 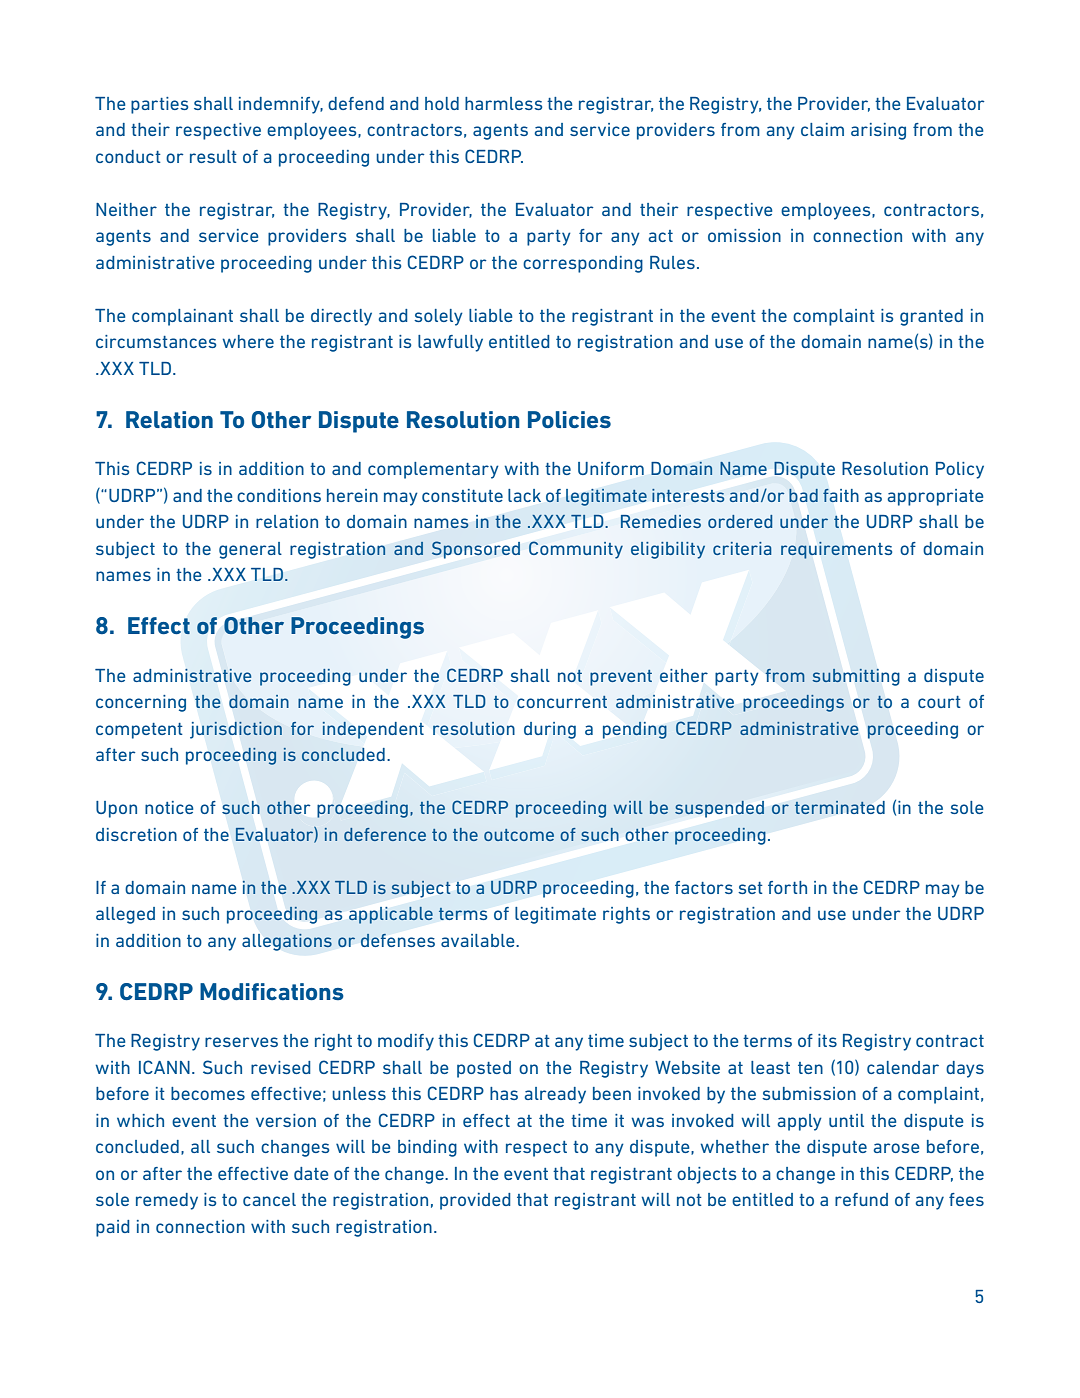 I want to click on harmless, so click(x=503, y=103).
